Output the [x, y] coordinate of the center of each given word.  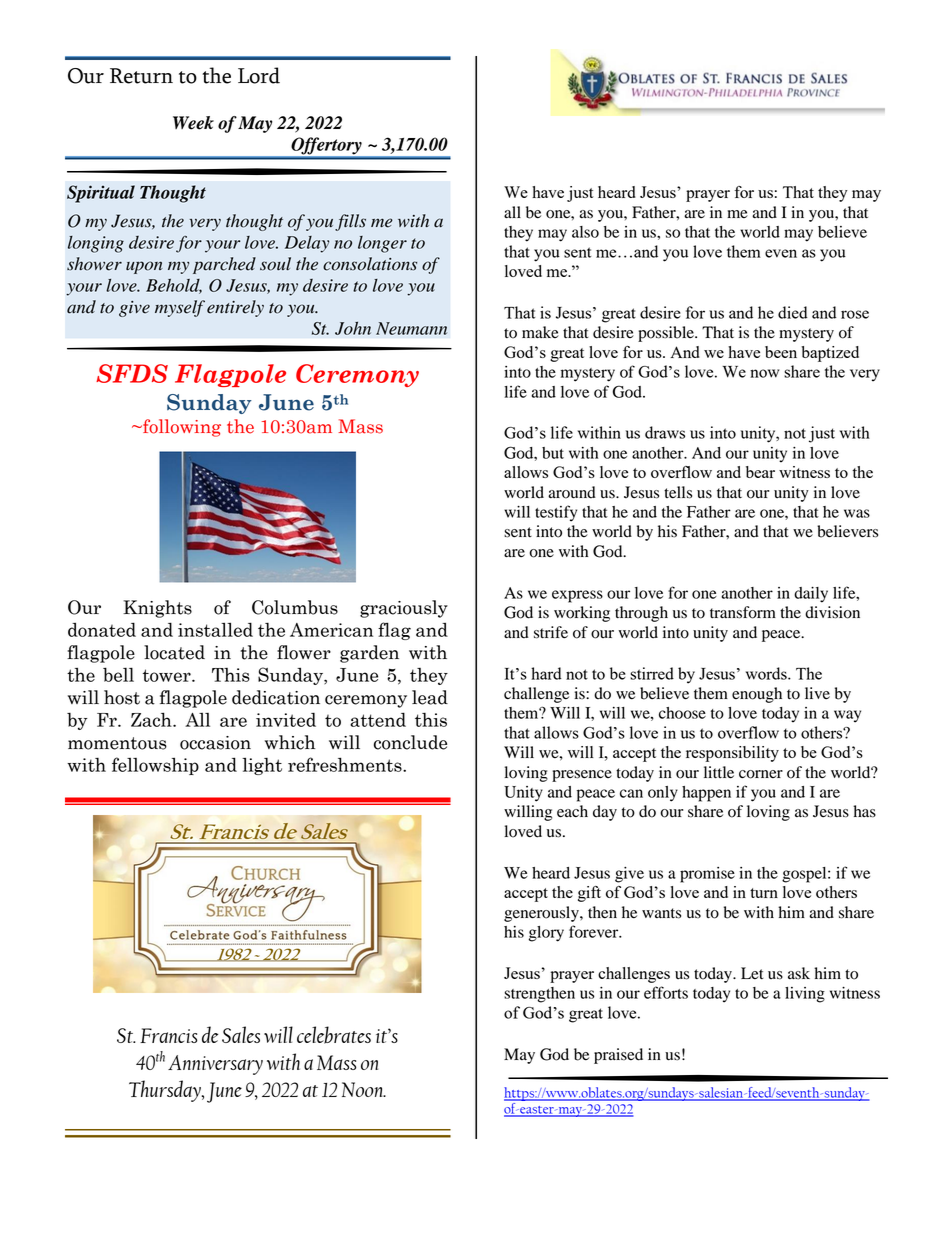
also [585, 232]
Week [193, 123]
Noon [364, 1089]
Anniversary [215, 1065]
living [805, 995]
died [793, 312]
